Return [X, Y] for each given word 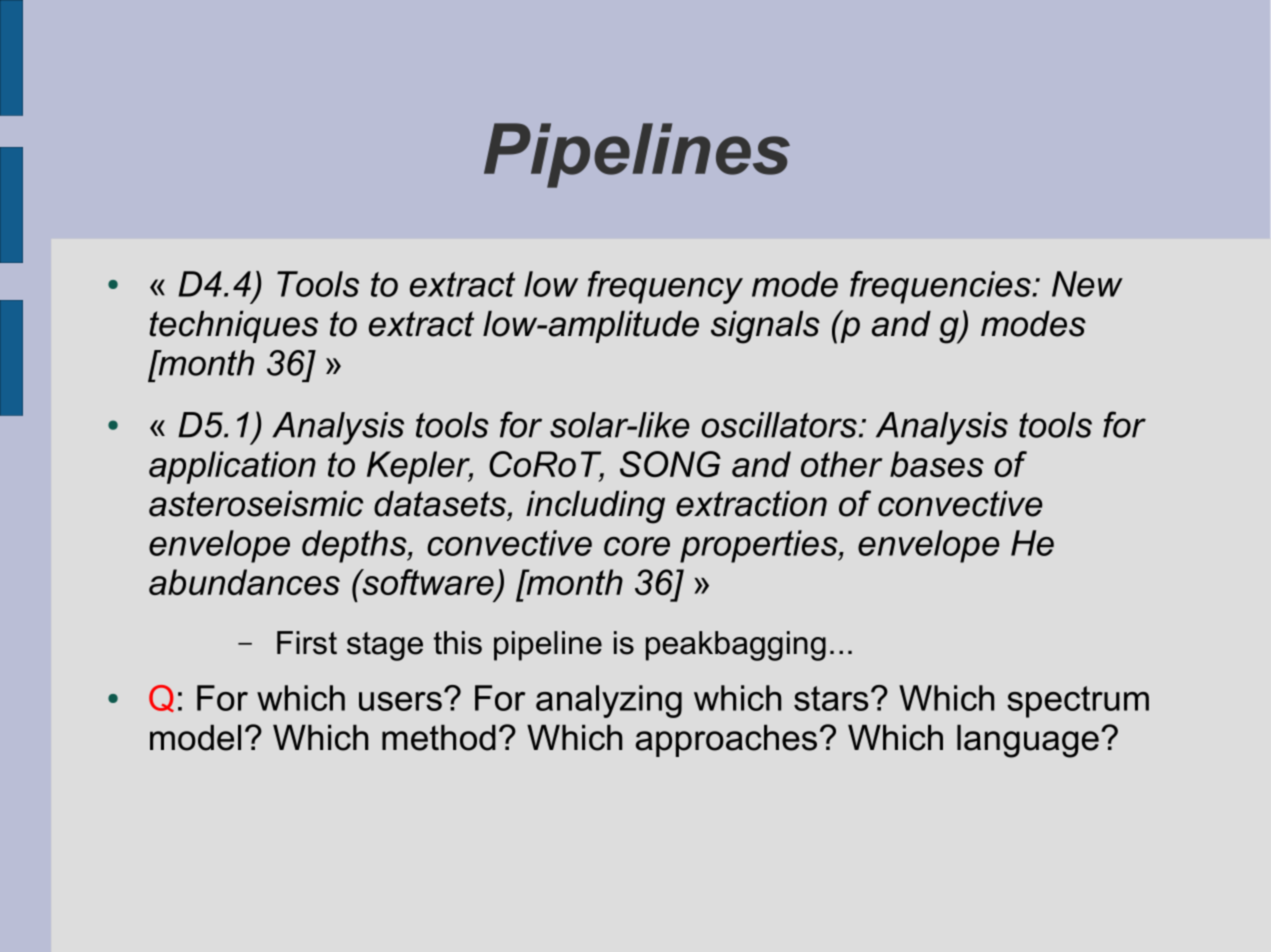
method [439, 738]
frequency [665, 287]
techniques [233, 327]
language [1028, 741]
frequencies [941, 287]
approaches [726, 741]
